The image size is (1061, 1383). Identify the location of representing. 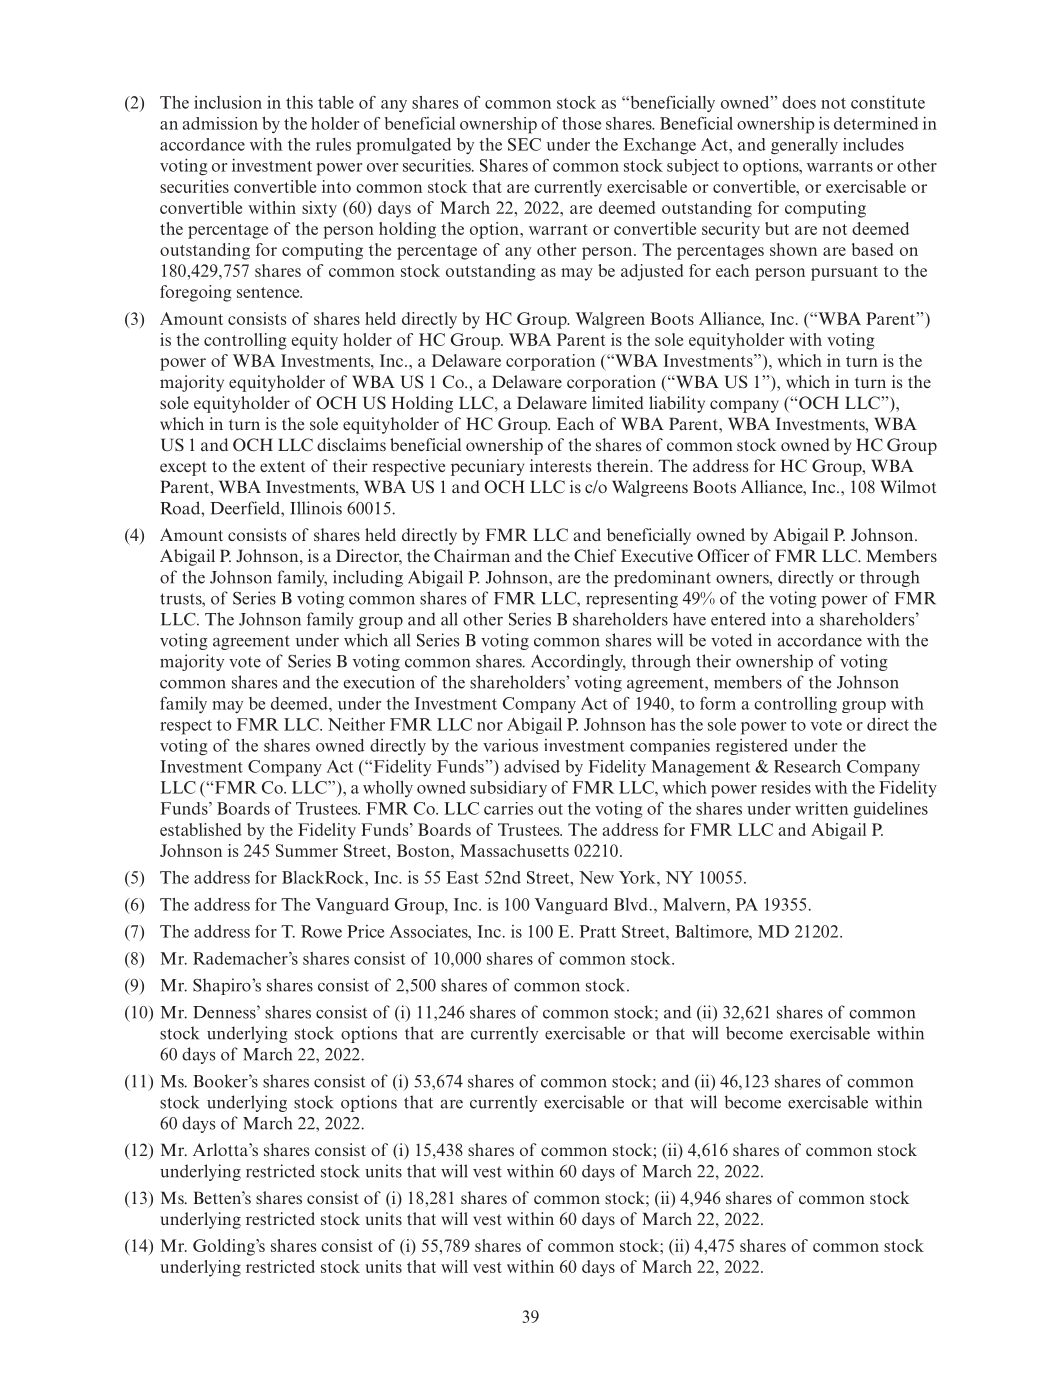
(632, 599).
